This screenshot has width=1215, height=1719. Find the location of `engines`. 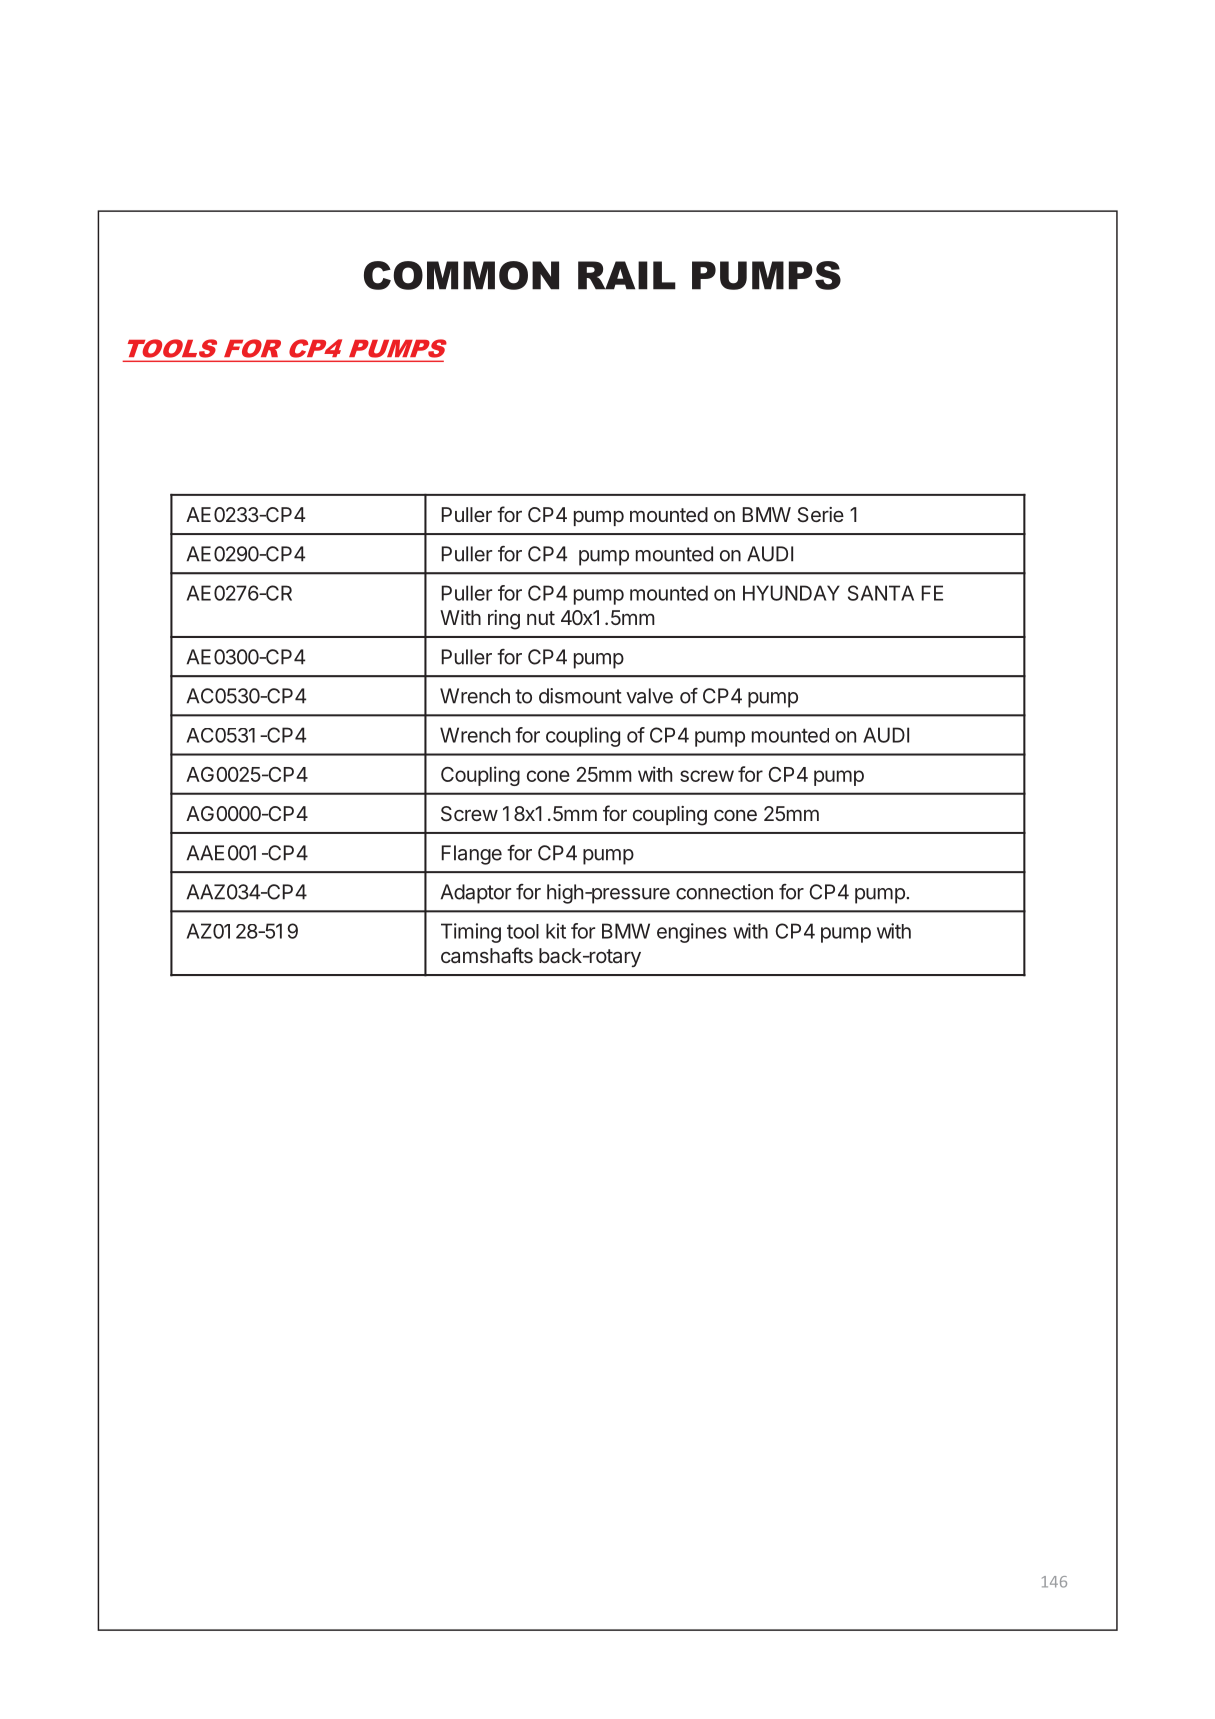

engines is located at coordinates (692, 933).
